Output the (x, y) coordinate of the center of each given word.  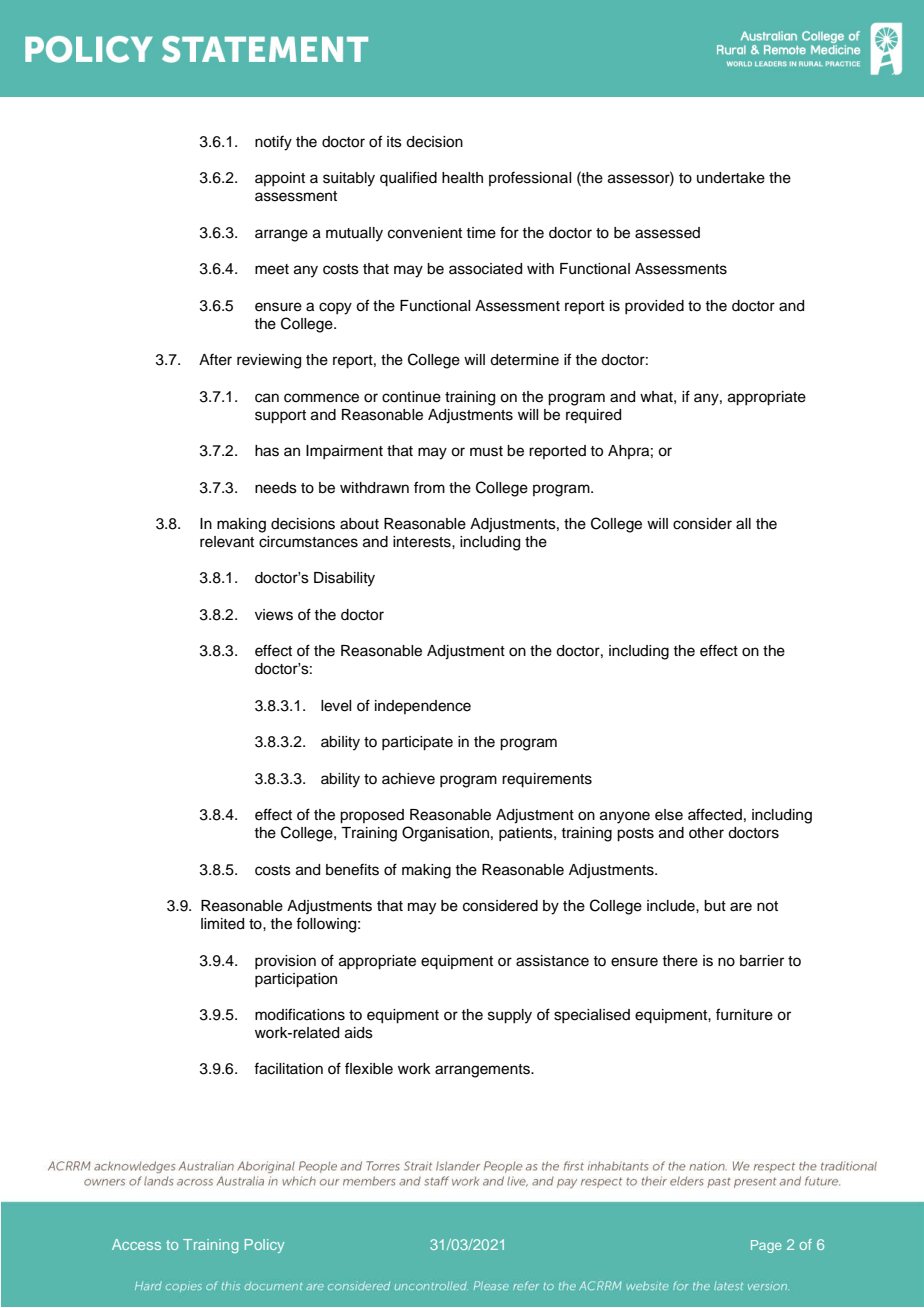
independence (423, 707)
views (274, 615)
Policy (264, 1246)
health (462, 178)
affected (715, 814)
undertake (731, 178)
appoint (280, 179)
